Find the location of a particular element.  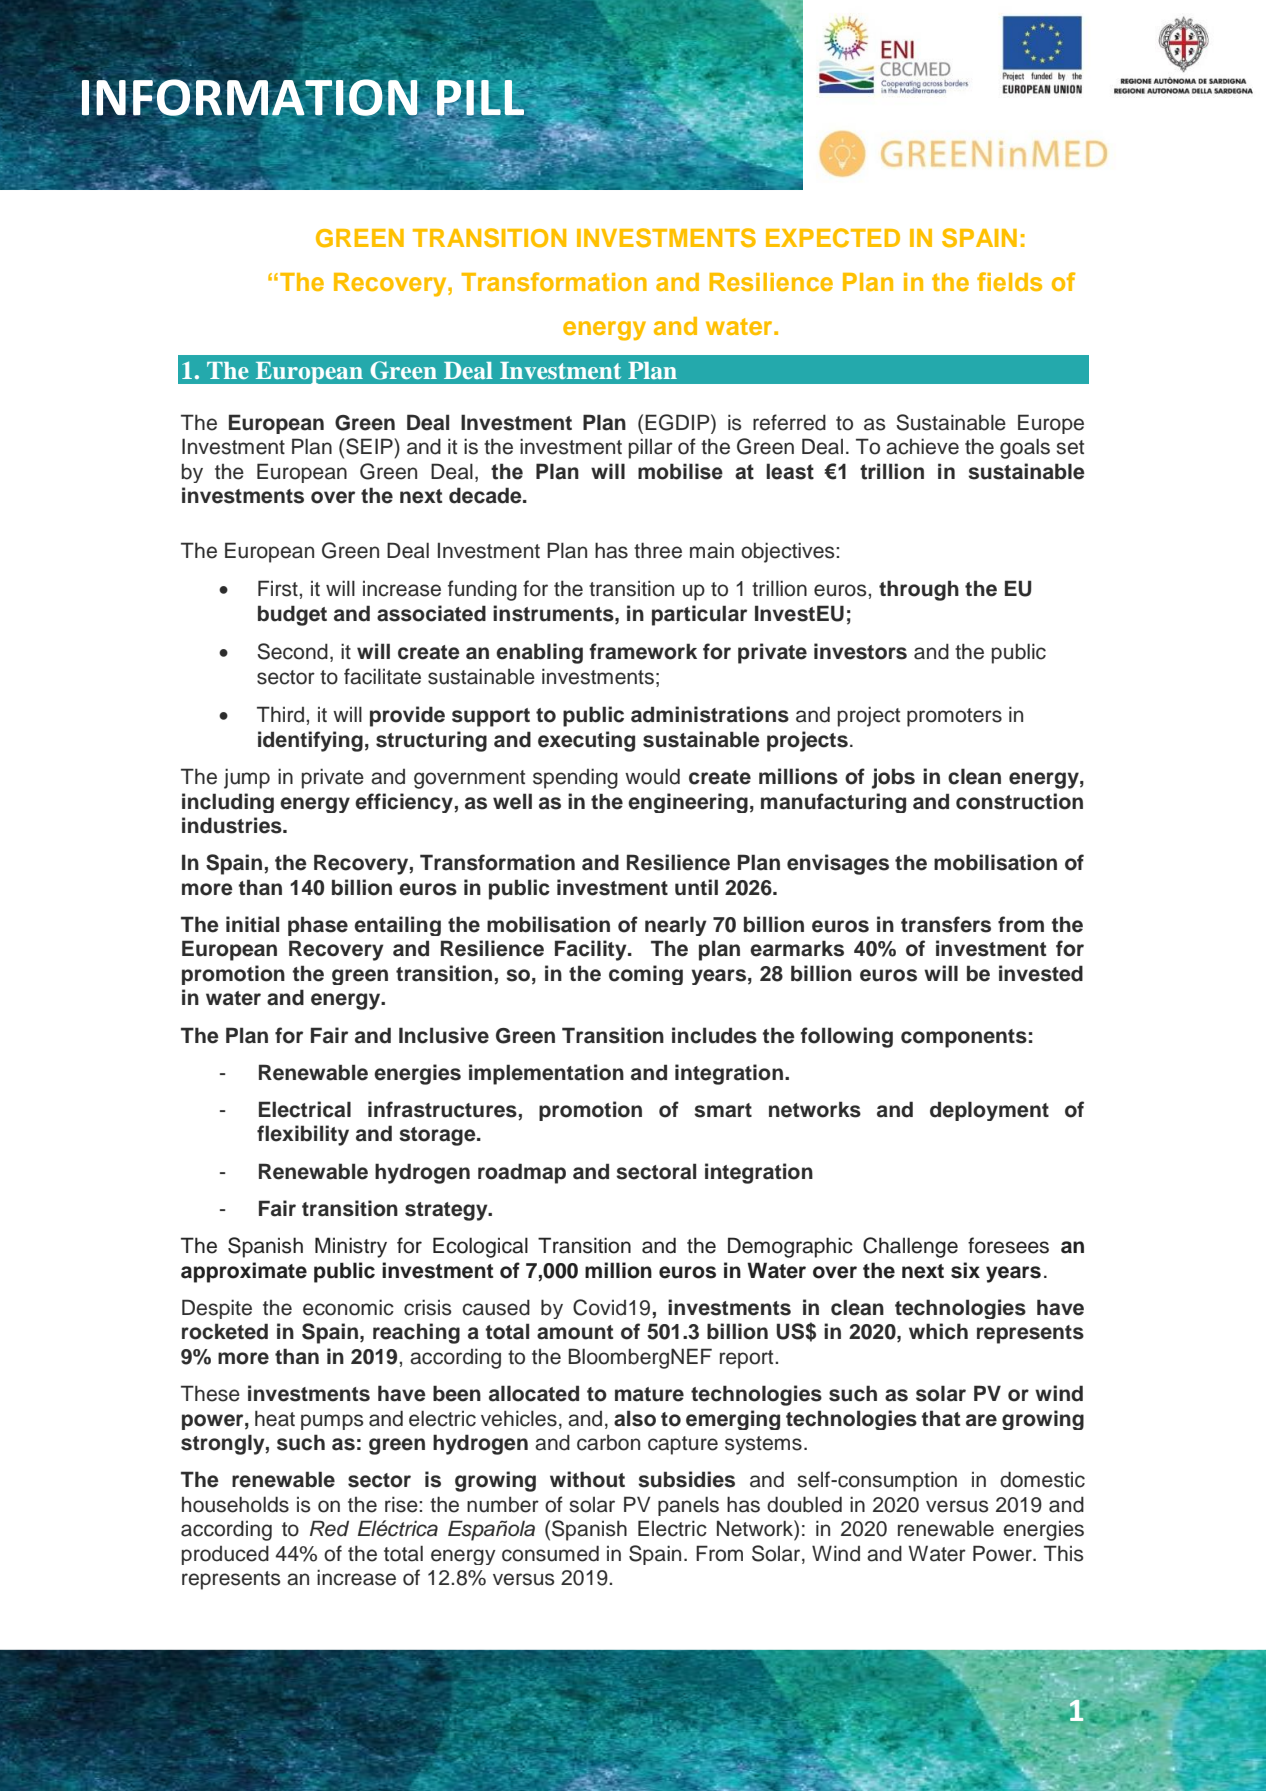

EXPECTED is located at coordinates (833, 238).
